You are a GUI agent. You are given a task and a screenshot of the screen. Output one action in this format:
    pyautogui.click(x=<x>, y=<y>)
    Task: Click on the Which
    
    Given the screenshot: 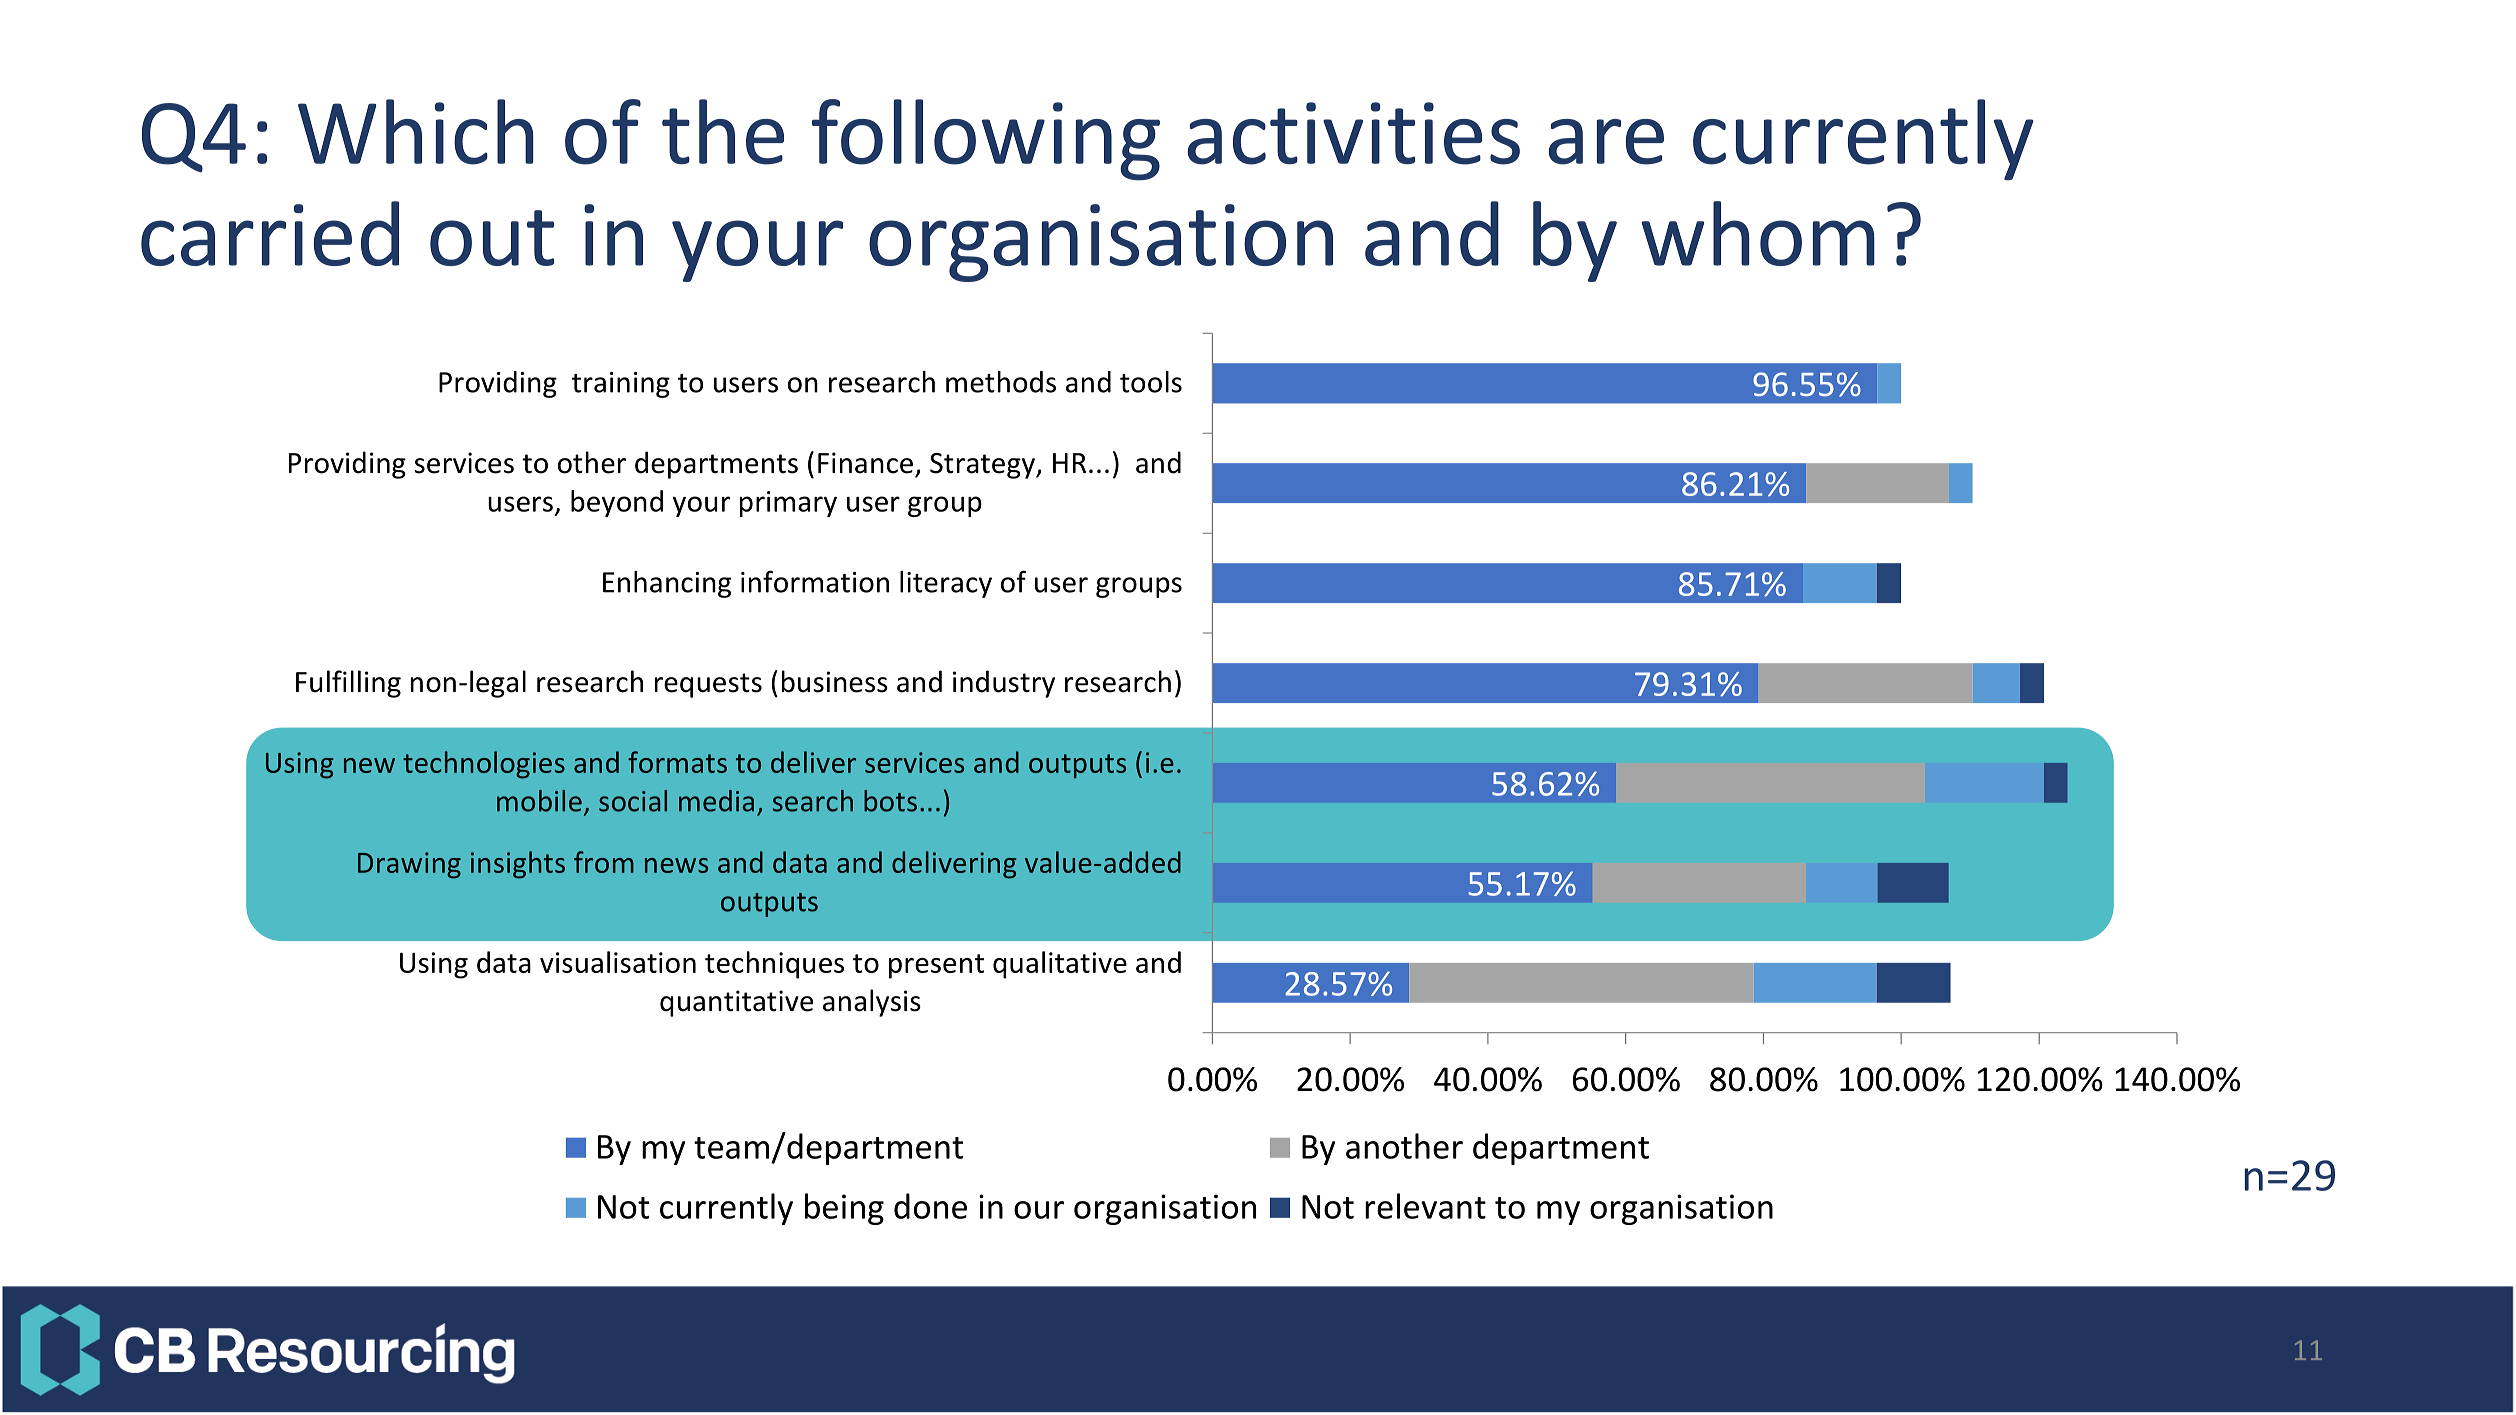 What is the action you would take?
    pyautogui.click(x=416, y=132)
